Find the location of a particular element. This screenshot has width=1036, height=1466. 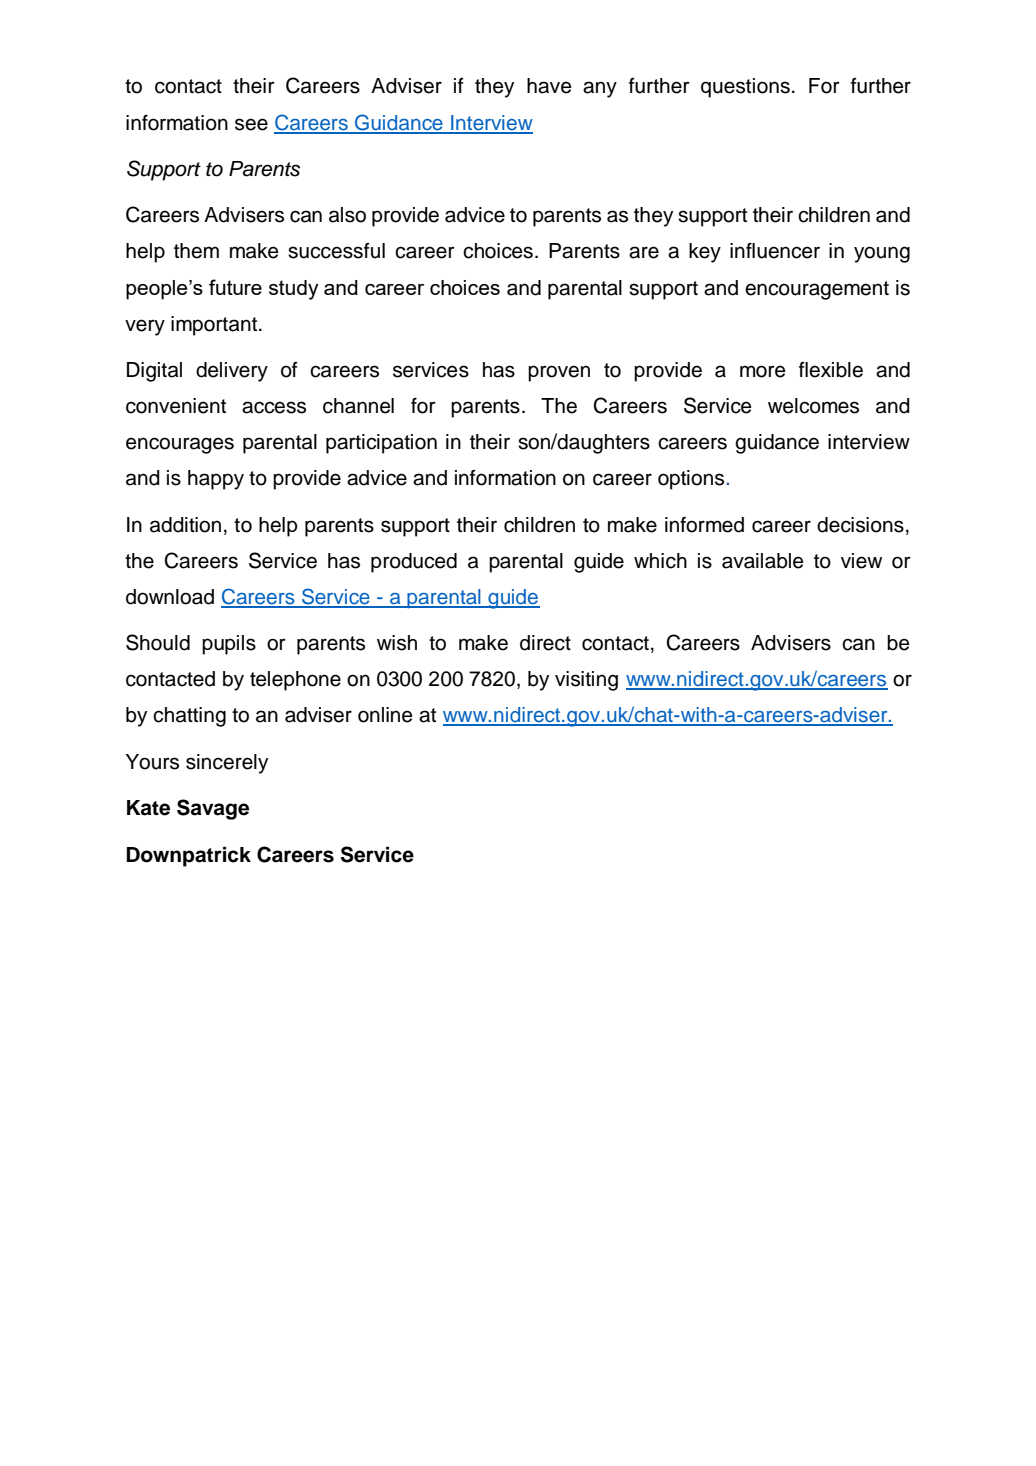

have is located at coordinates (549, 86).
